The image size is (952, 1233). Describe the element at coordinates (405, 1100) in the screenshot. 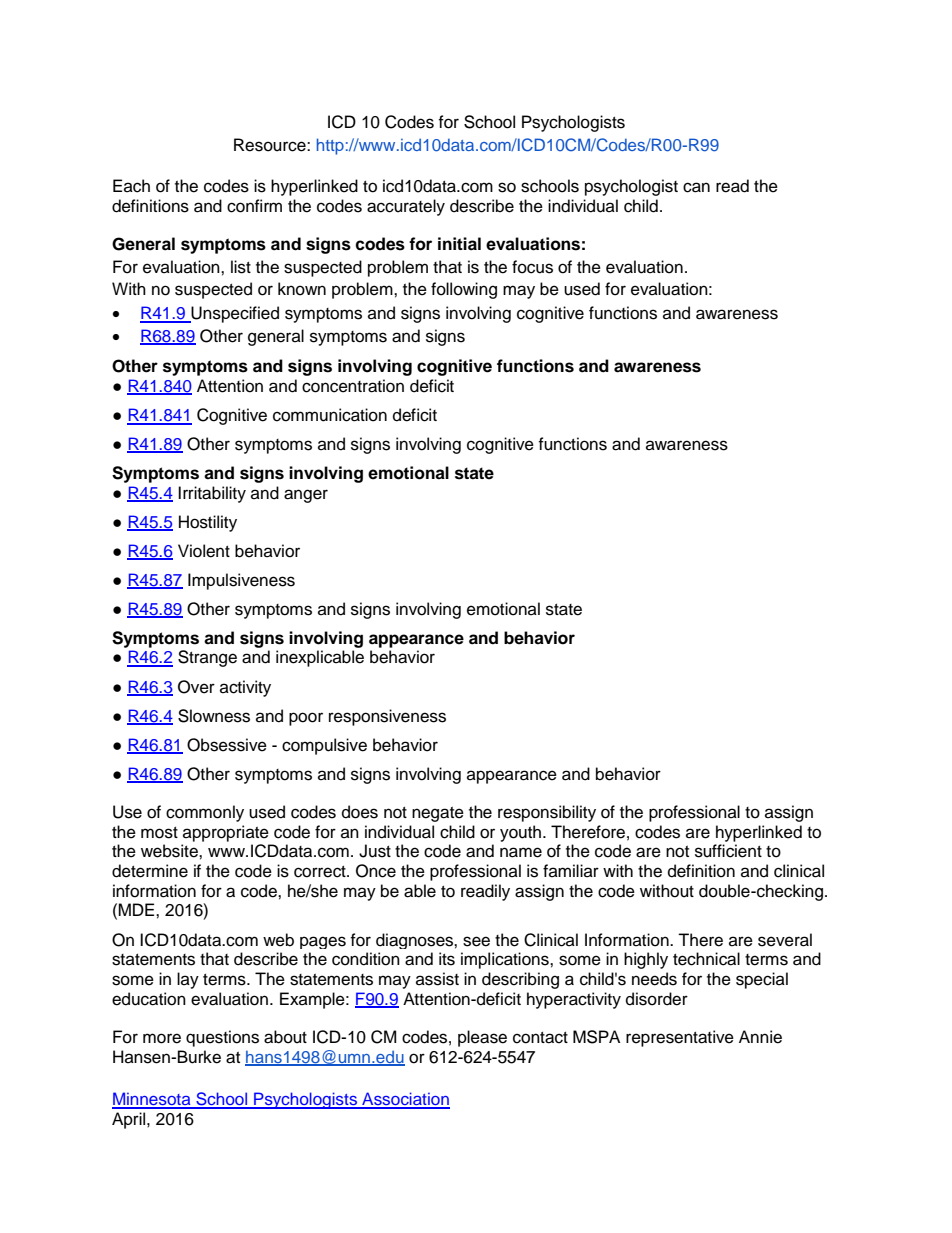

I see `Association` at that location.
